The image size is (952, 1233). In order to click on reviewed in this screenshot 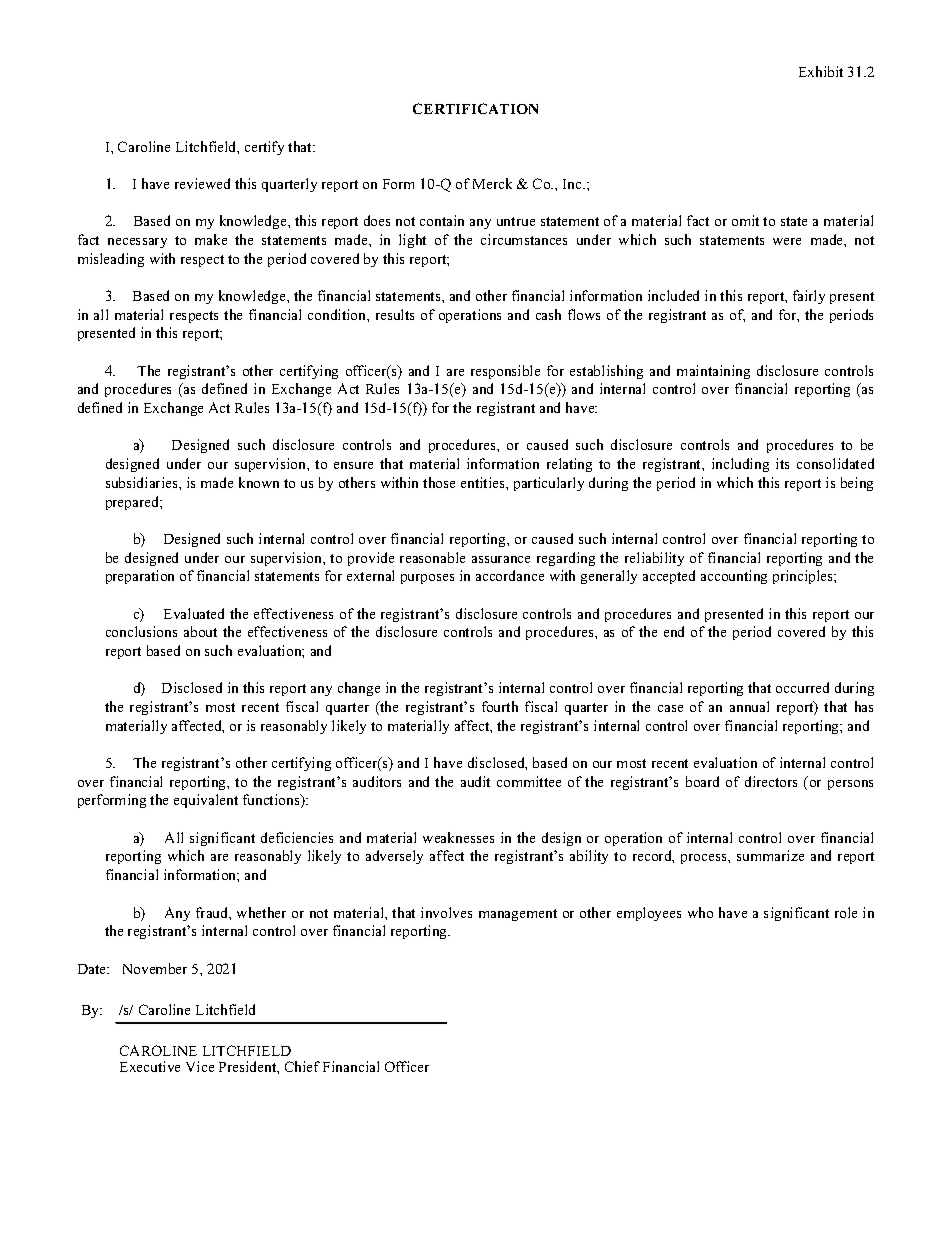, I will do `click(202, 183)`.
